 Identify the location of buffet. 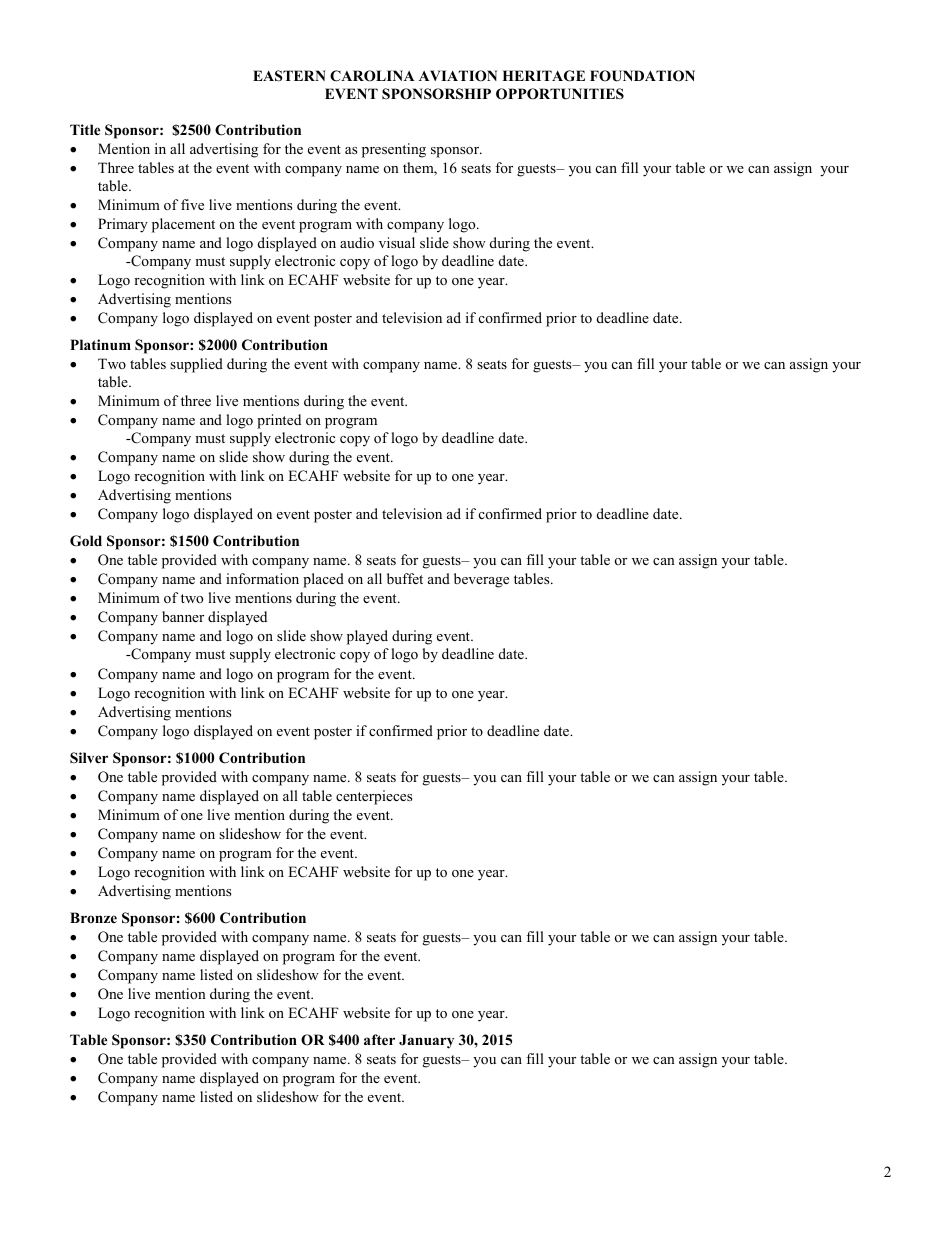
(405, 578).
